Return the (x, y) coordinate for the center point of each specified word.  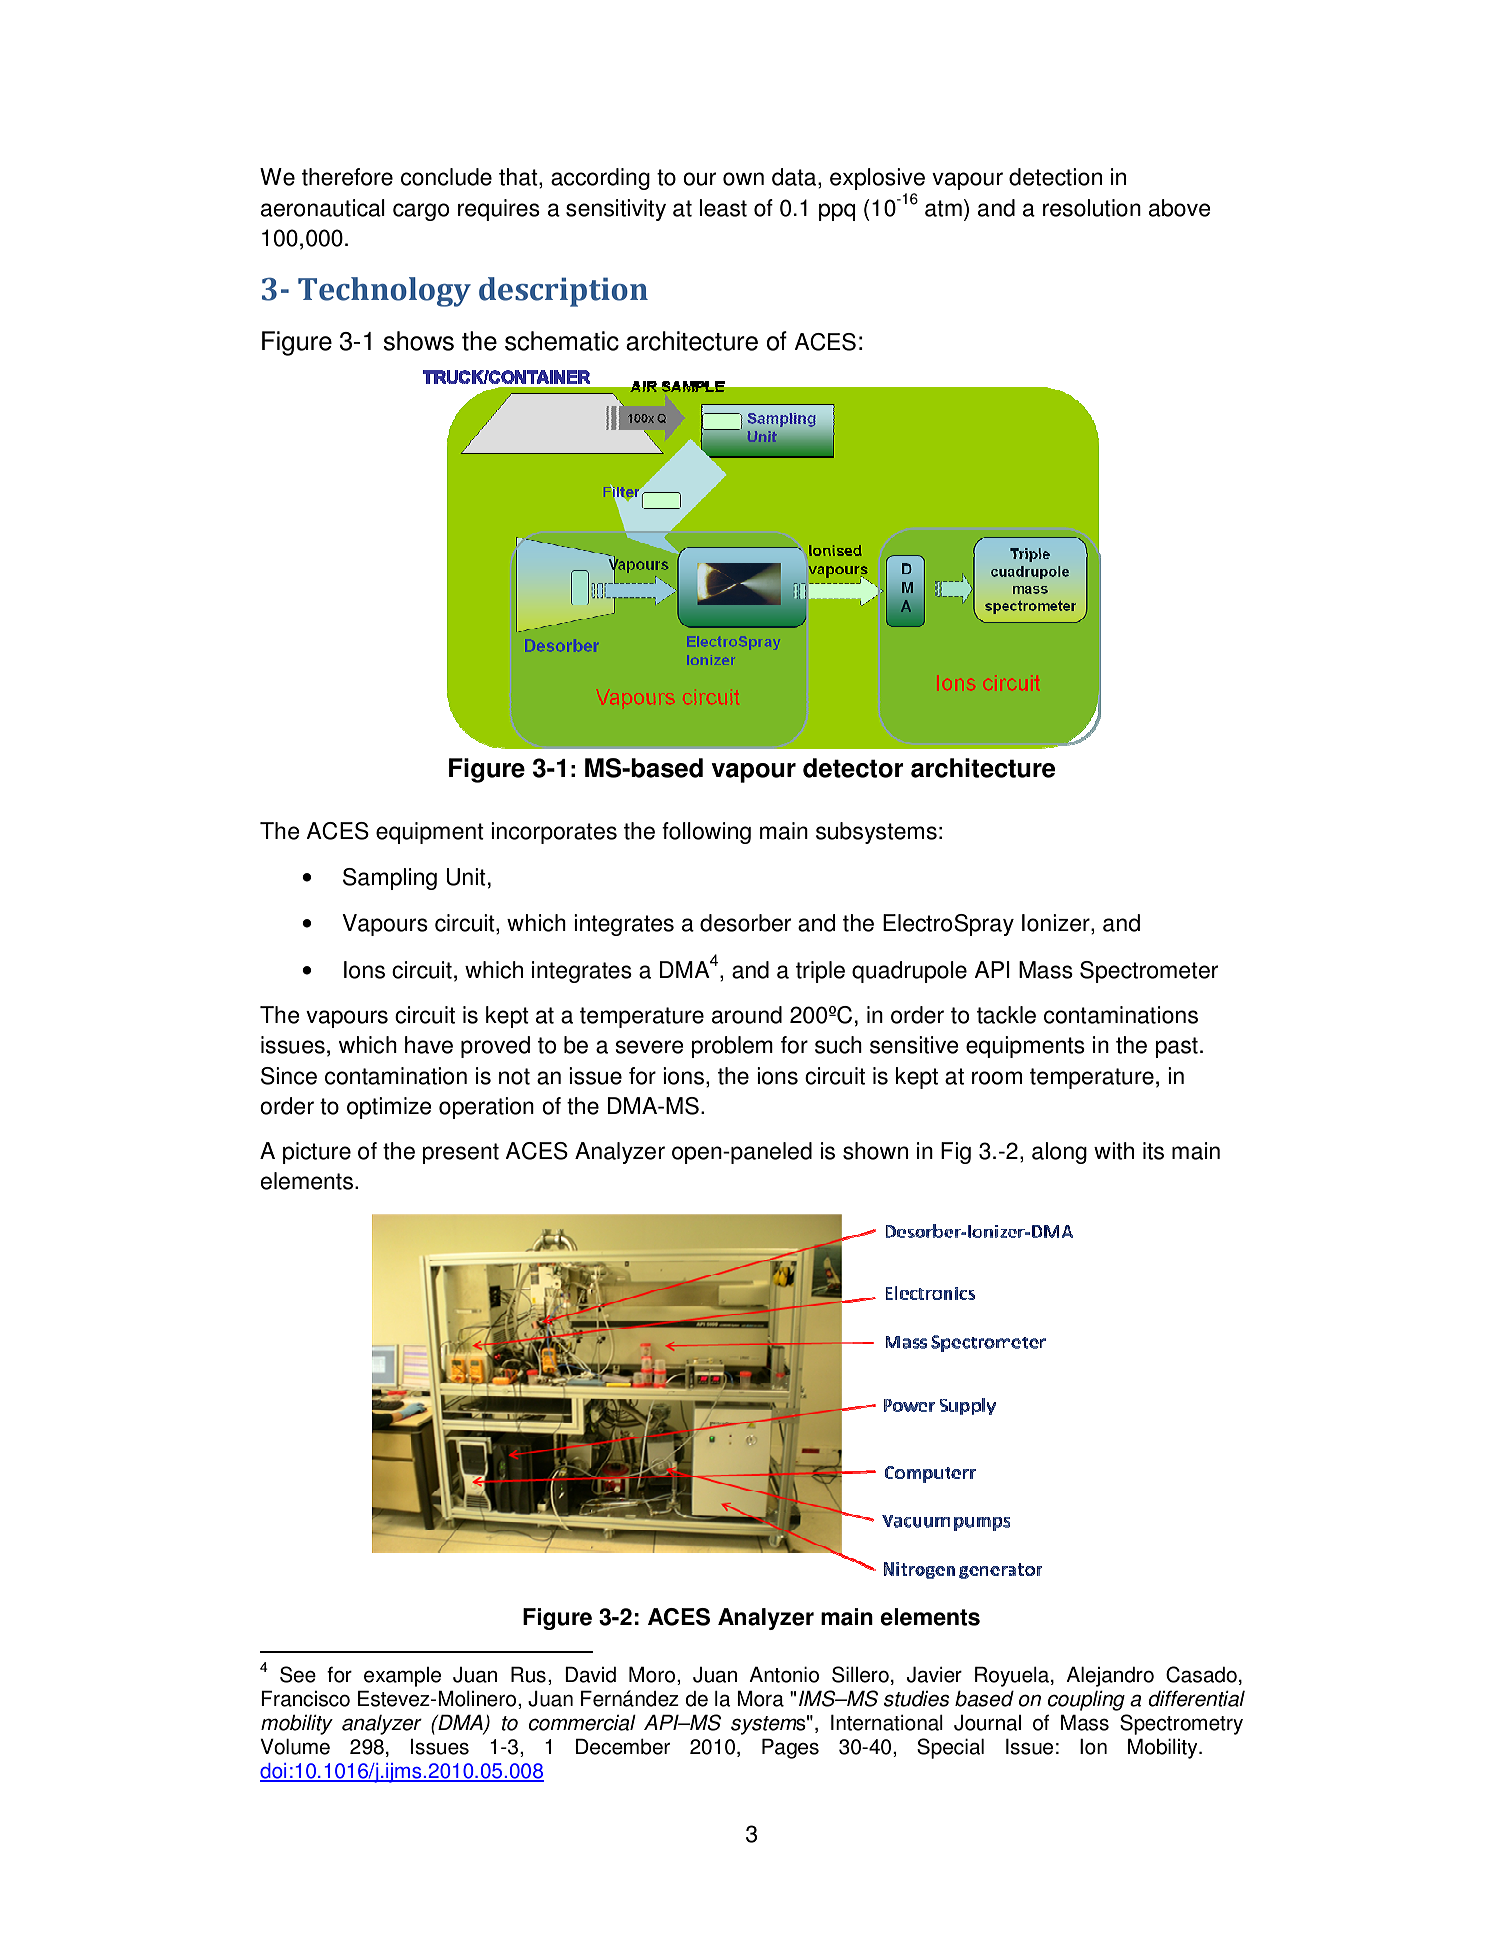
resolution (1092, 208)
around (747, 1015)
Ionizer (1057, 924)
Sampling (390, 879)
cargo (421, 212)
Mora (760, 1698)
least (723, 208)
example (402, 1677)
